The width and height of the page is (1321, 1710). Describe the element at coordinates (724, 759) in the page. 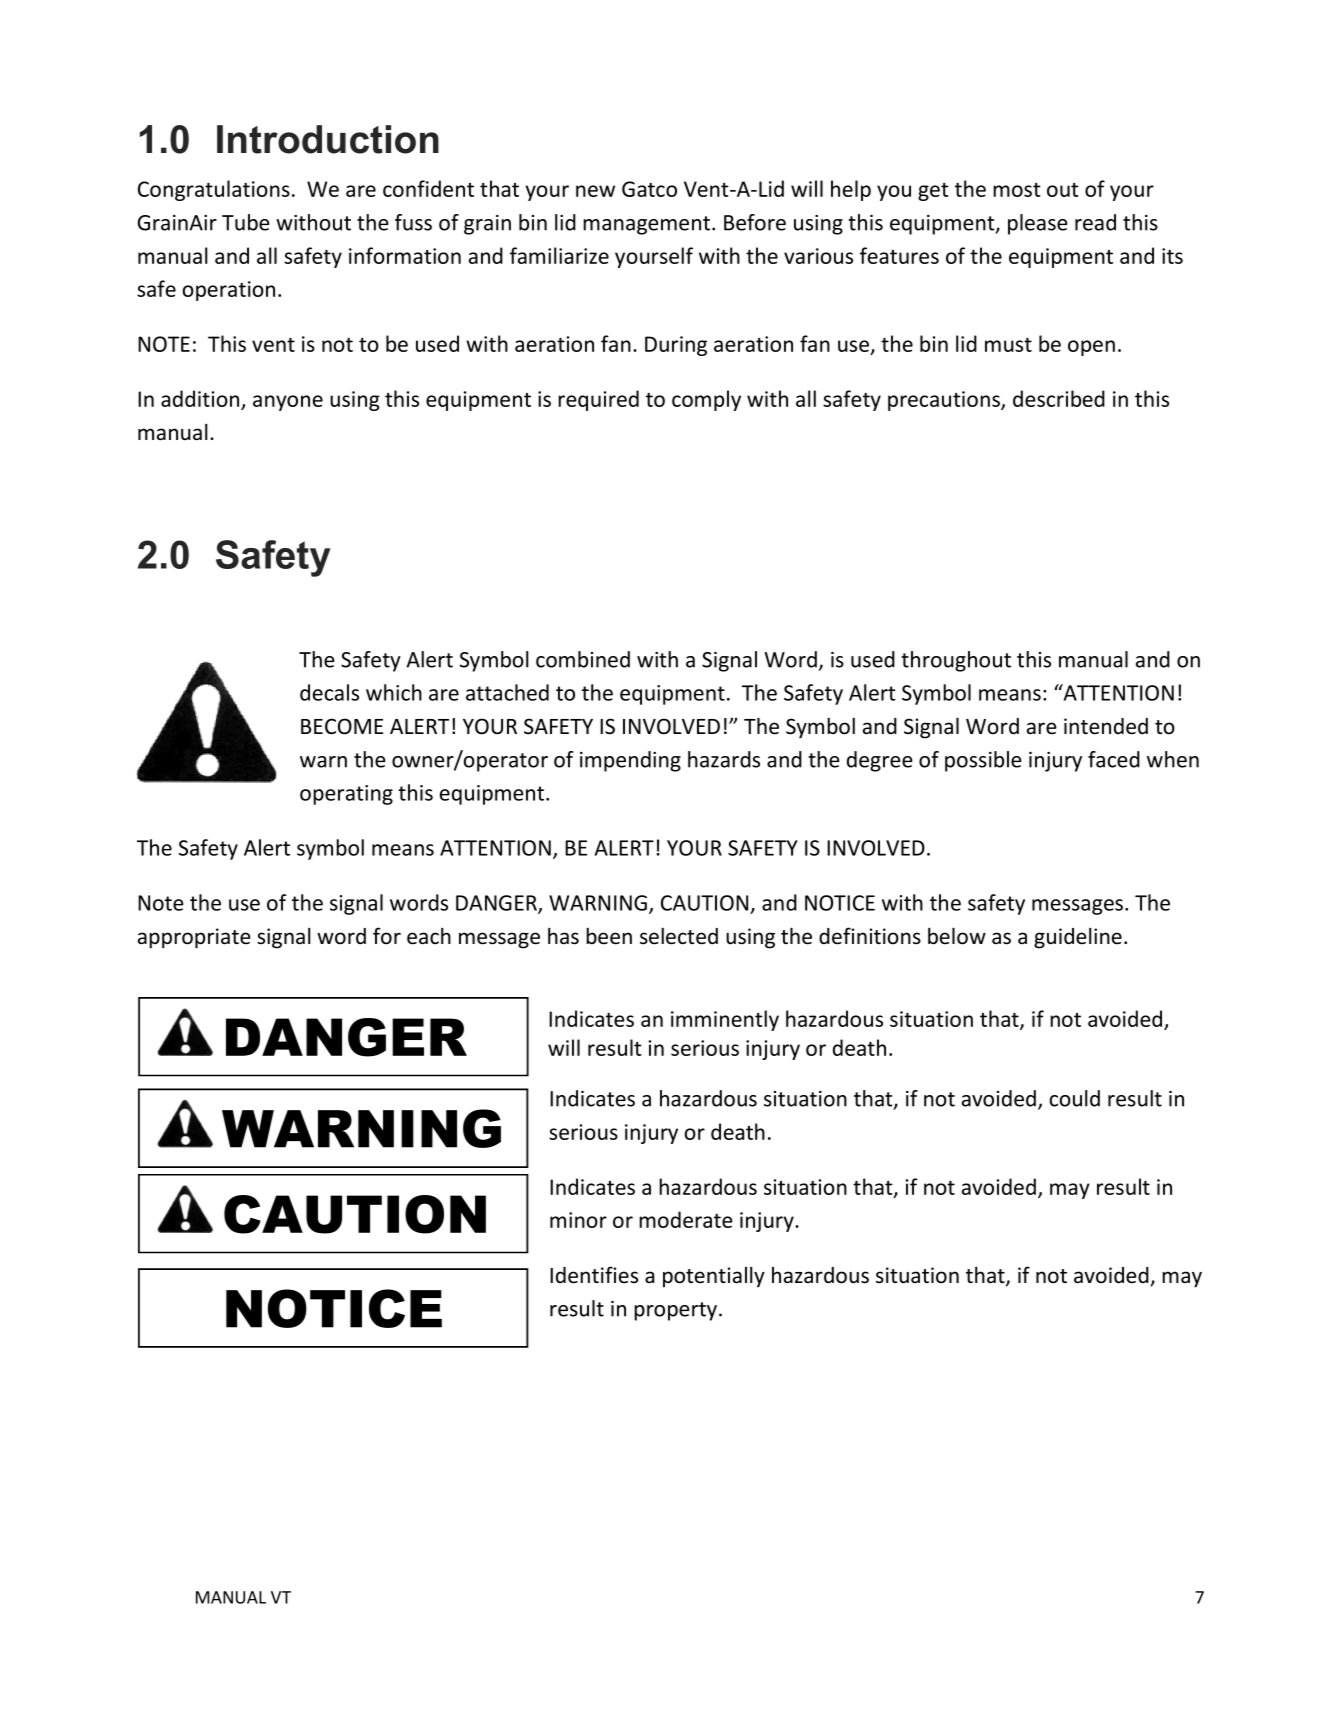

I see `hazards` at that location.
